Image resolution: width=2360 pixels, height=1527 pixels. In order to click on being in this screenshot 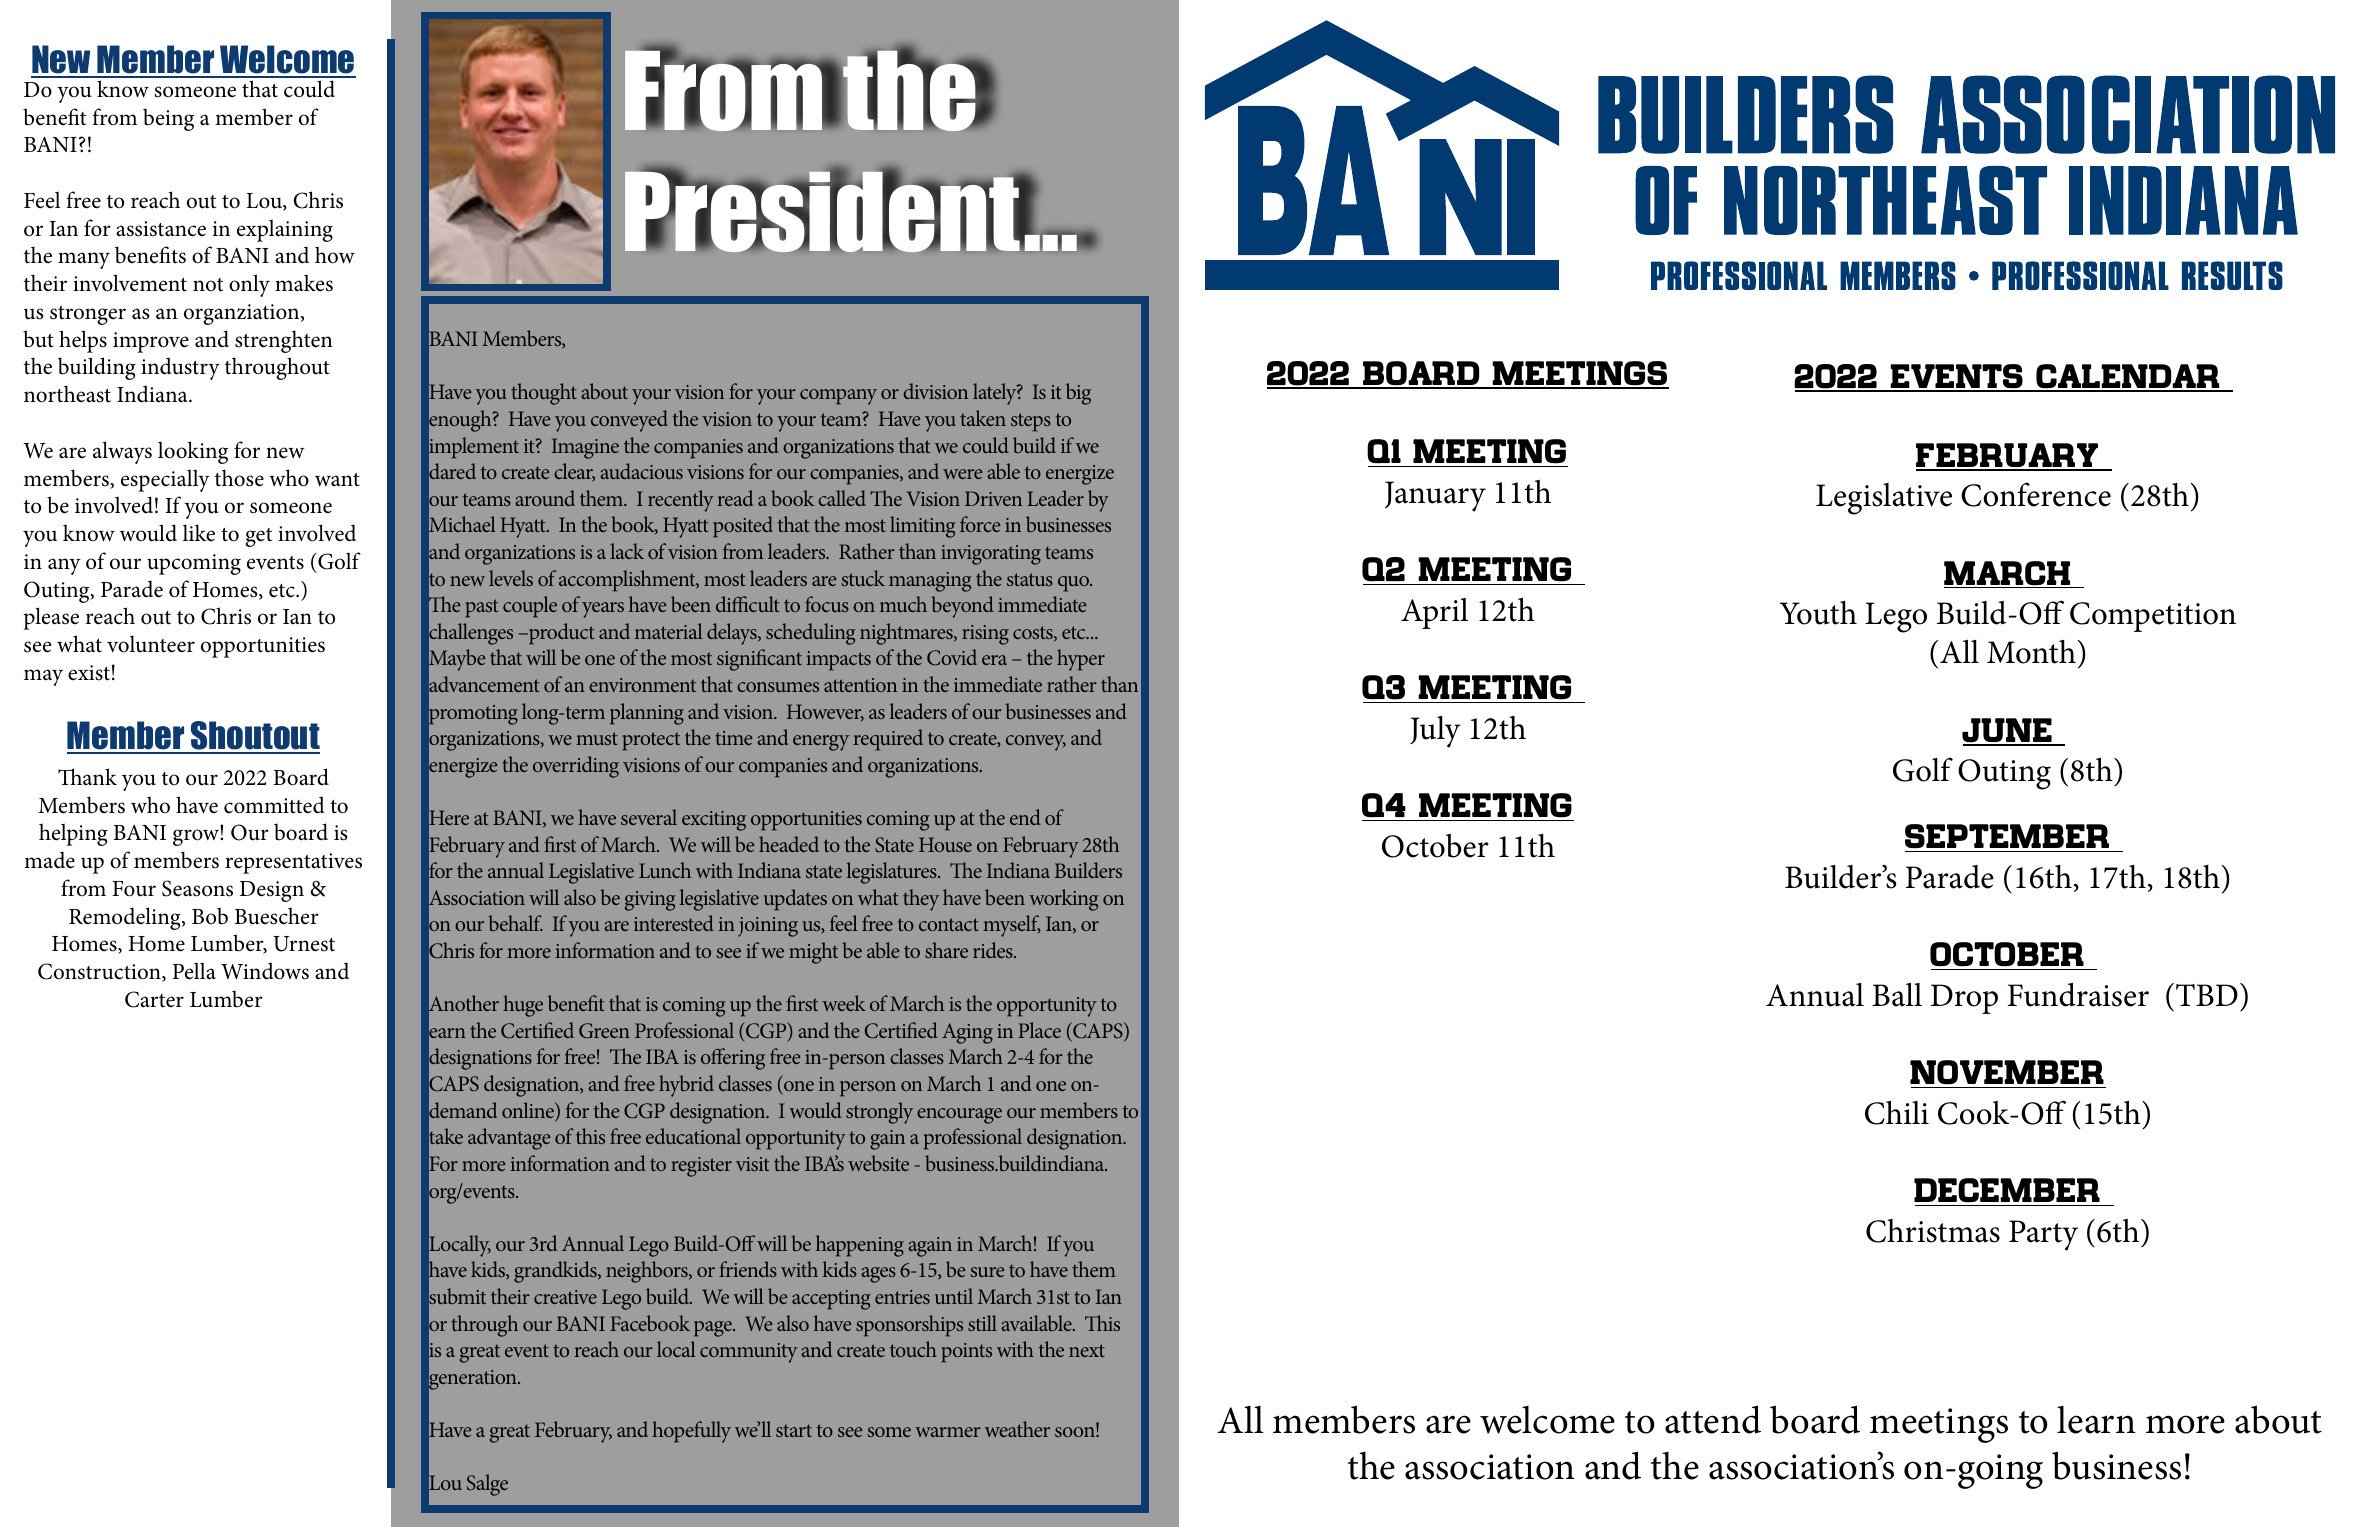, I will do `click(168, 119)`.
